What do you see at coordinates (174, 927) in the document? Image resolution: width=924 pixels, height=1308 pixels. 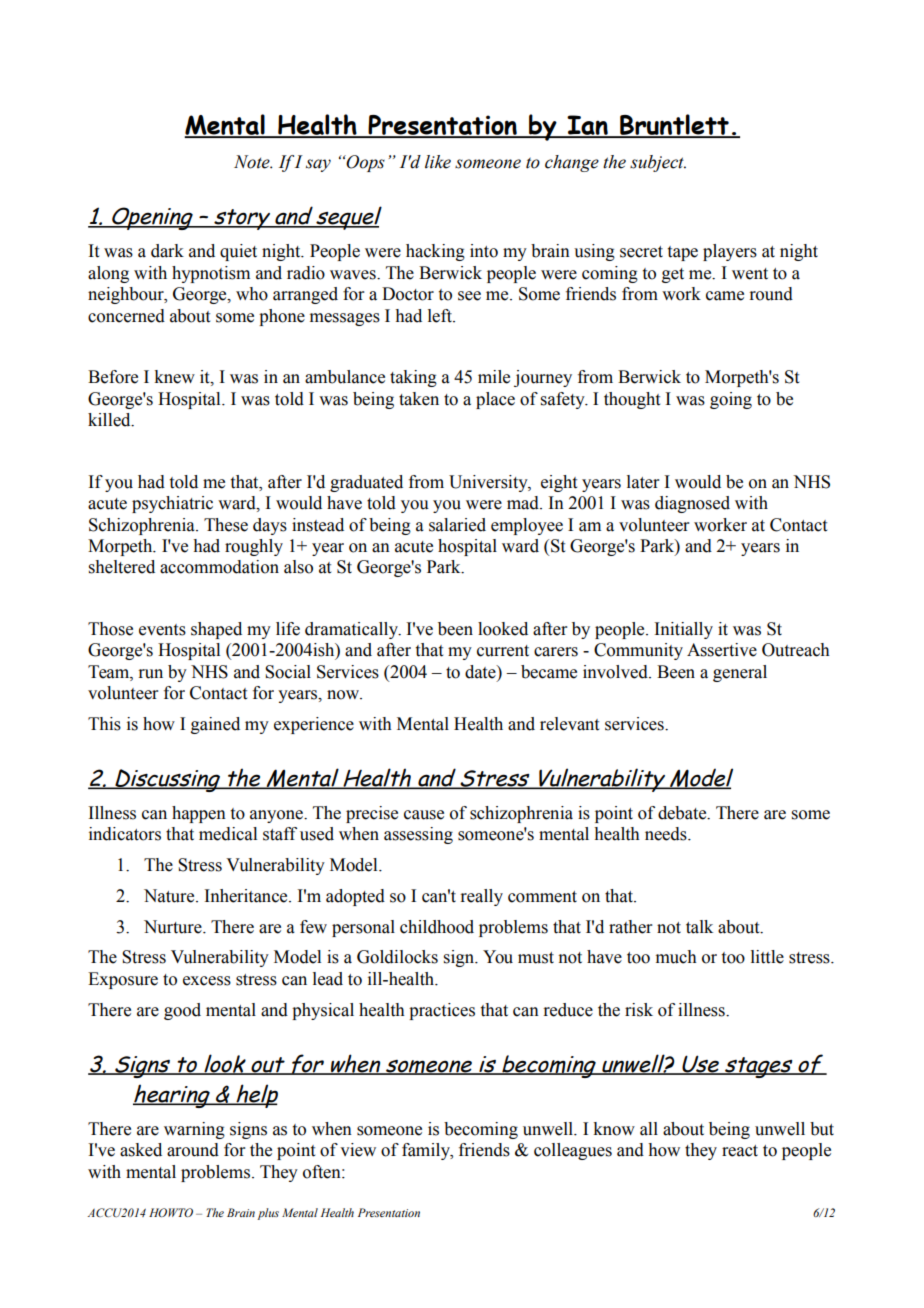 I see `Nurture` at bounding box center [174, 927].
